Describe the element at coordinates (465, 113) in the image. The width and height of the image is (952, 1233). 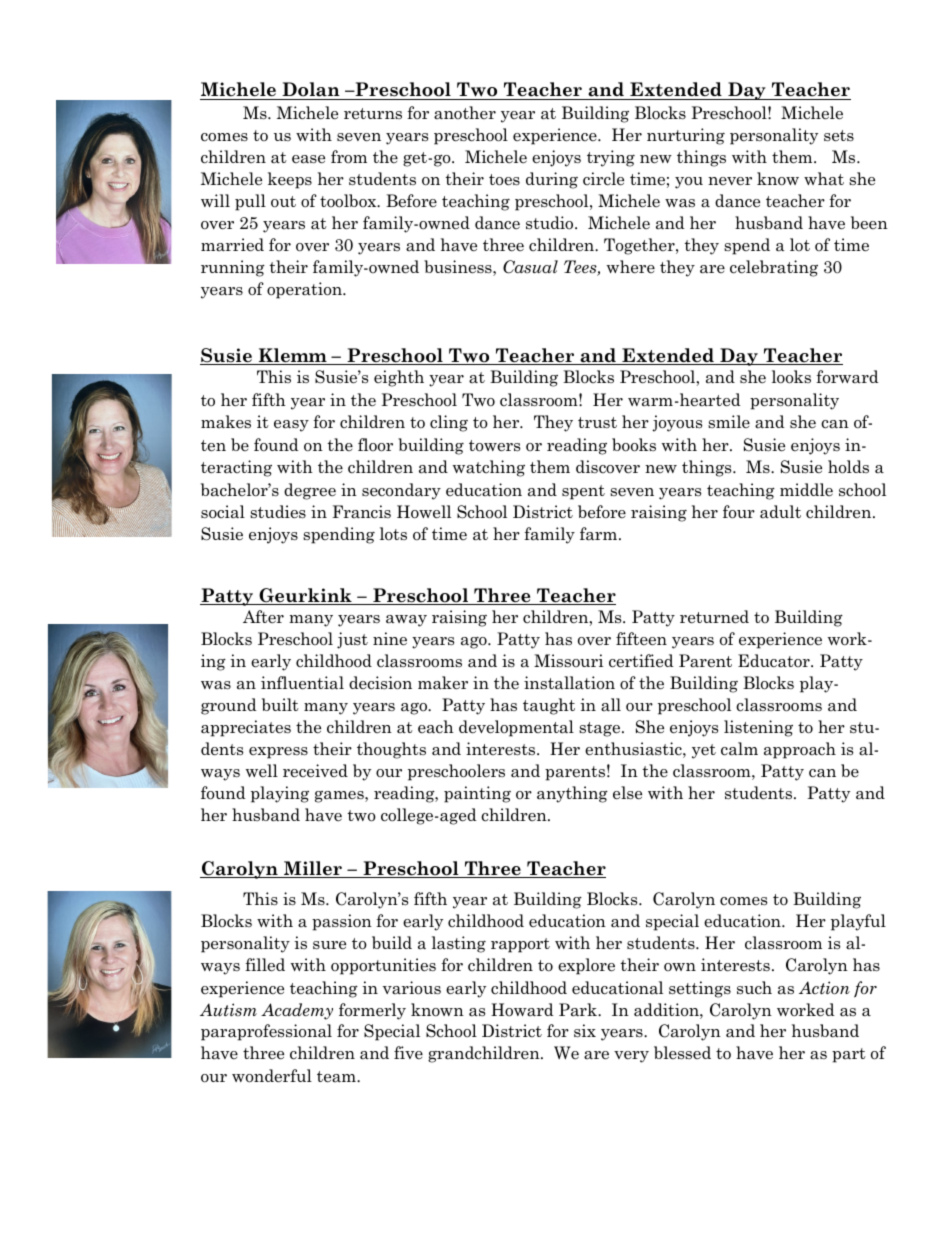
I see `another` at that location.
